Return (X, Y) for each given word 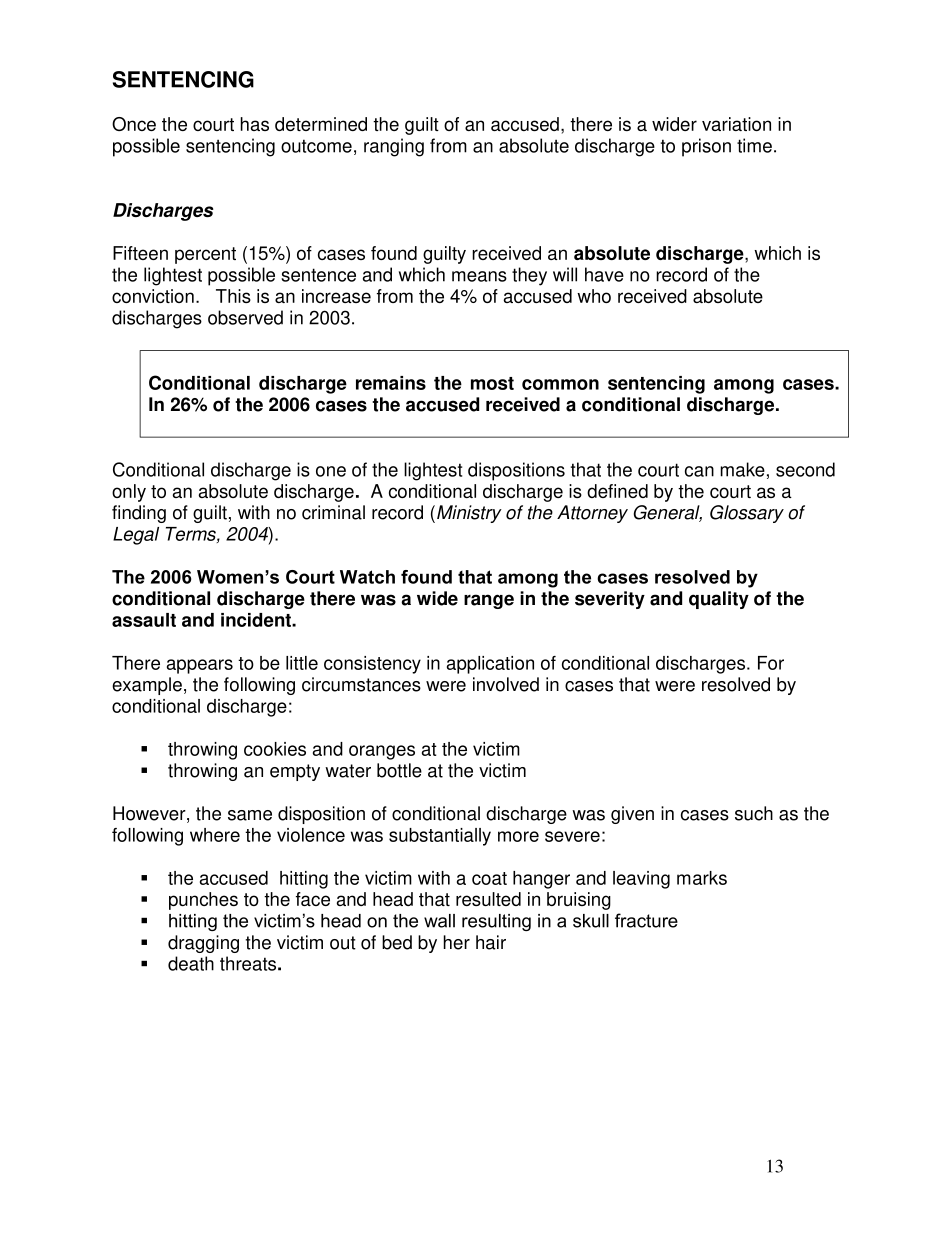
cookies (275, 749)
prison (706, 147)
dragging (203, 944)
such (754, 813)
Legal (136, 536)
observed (245, 317)
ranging (394, 147)
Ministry (469, 514)
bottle (399, 770)
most (492, 383)
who (594, 296)
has (254, 124)
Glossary (747, 514)
